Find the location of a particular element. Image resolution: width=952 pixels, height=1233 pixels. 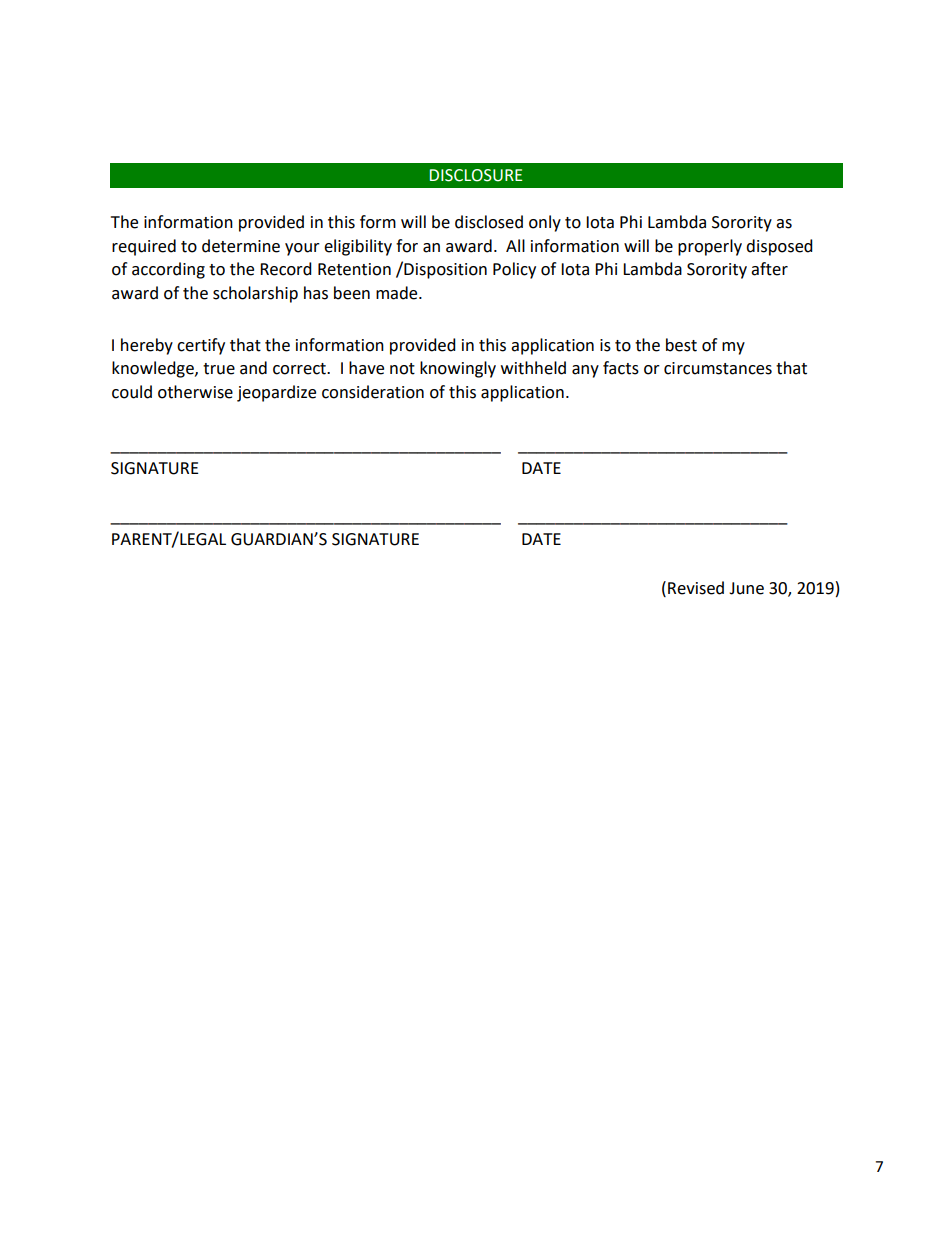

jeopardize is located at coordinates (276, 393).
